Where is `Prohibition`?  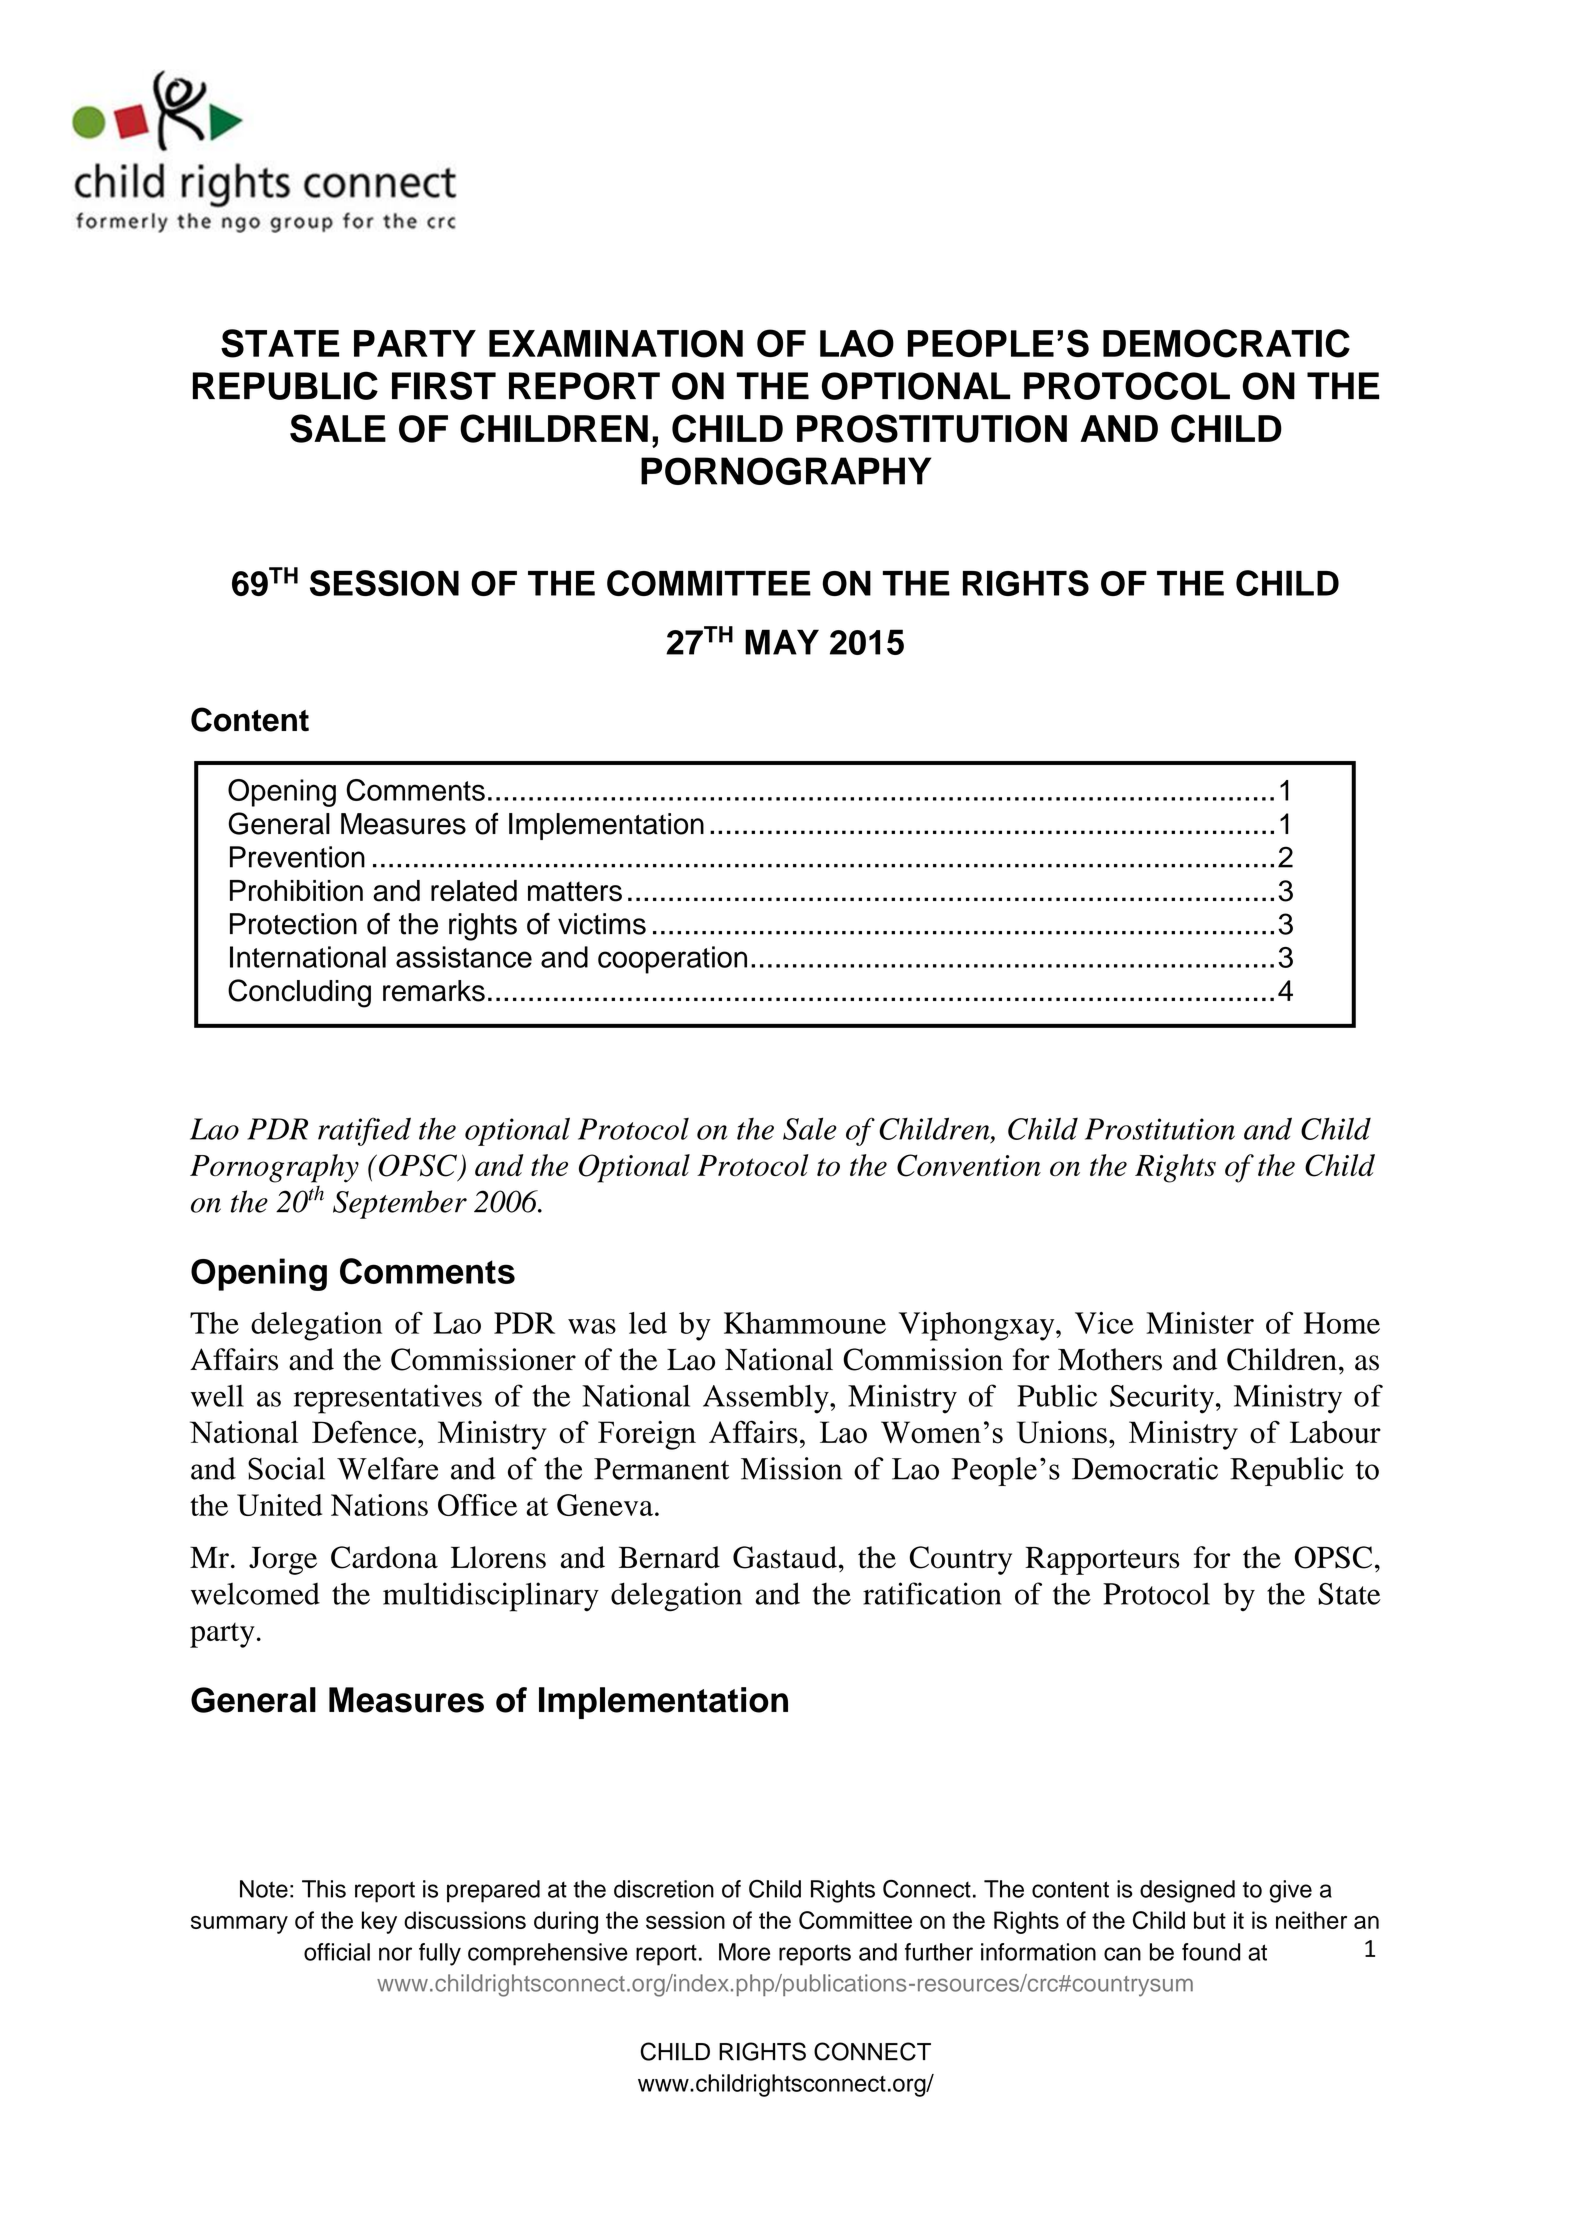 Prohibition is located at coordinates (296, 891).
